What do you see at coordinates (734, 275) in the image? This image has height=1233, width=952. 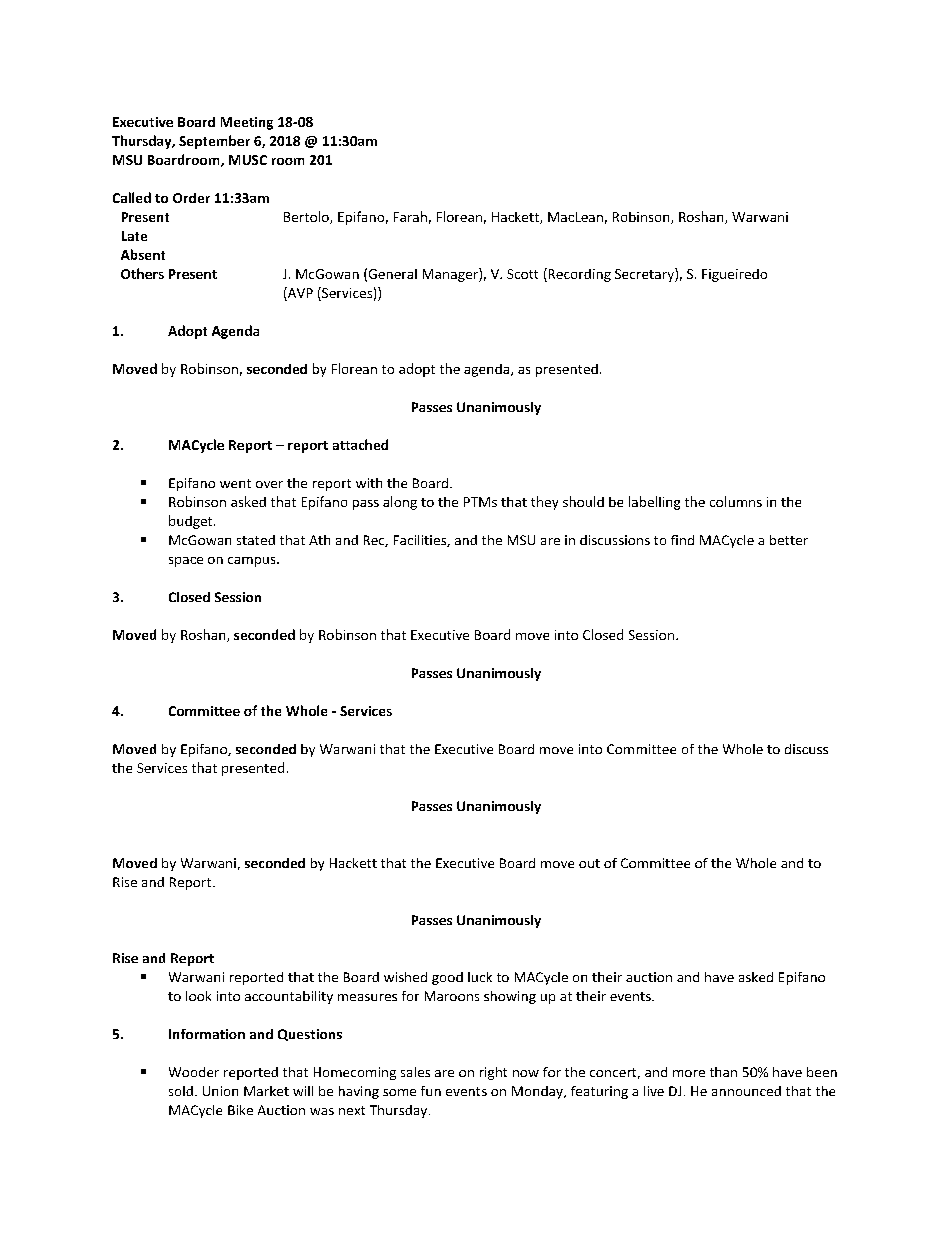 I see `Figueiredo` at bounding box center [734, 275].
